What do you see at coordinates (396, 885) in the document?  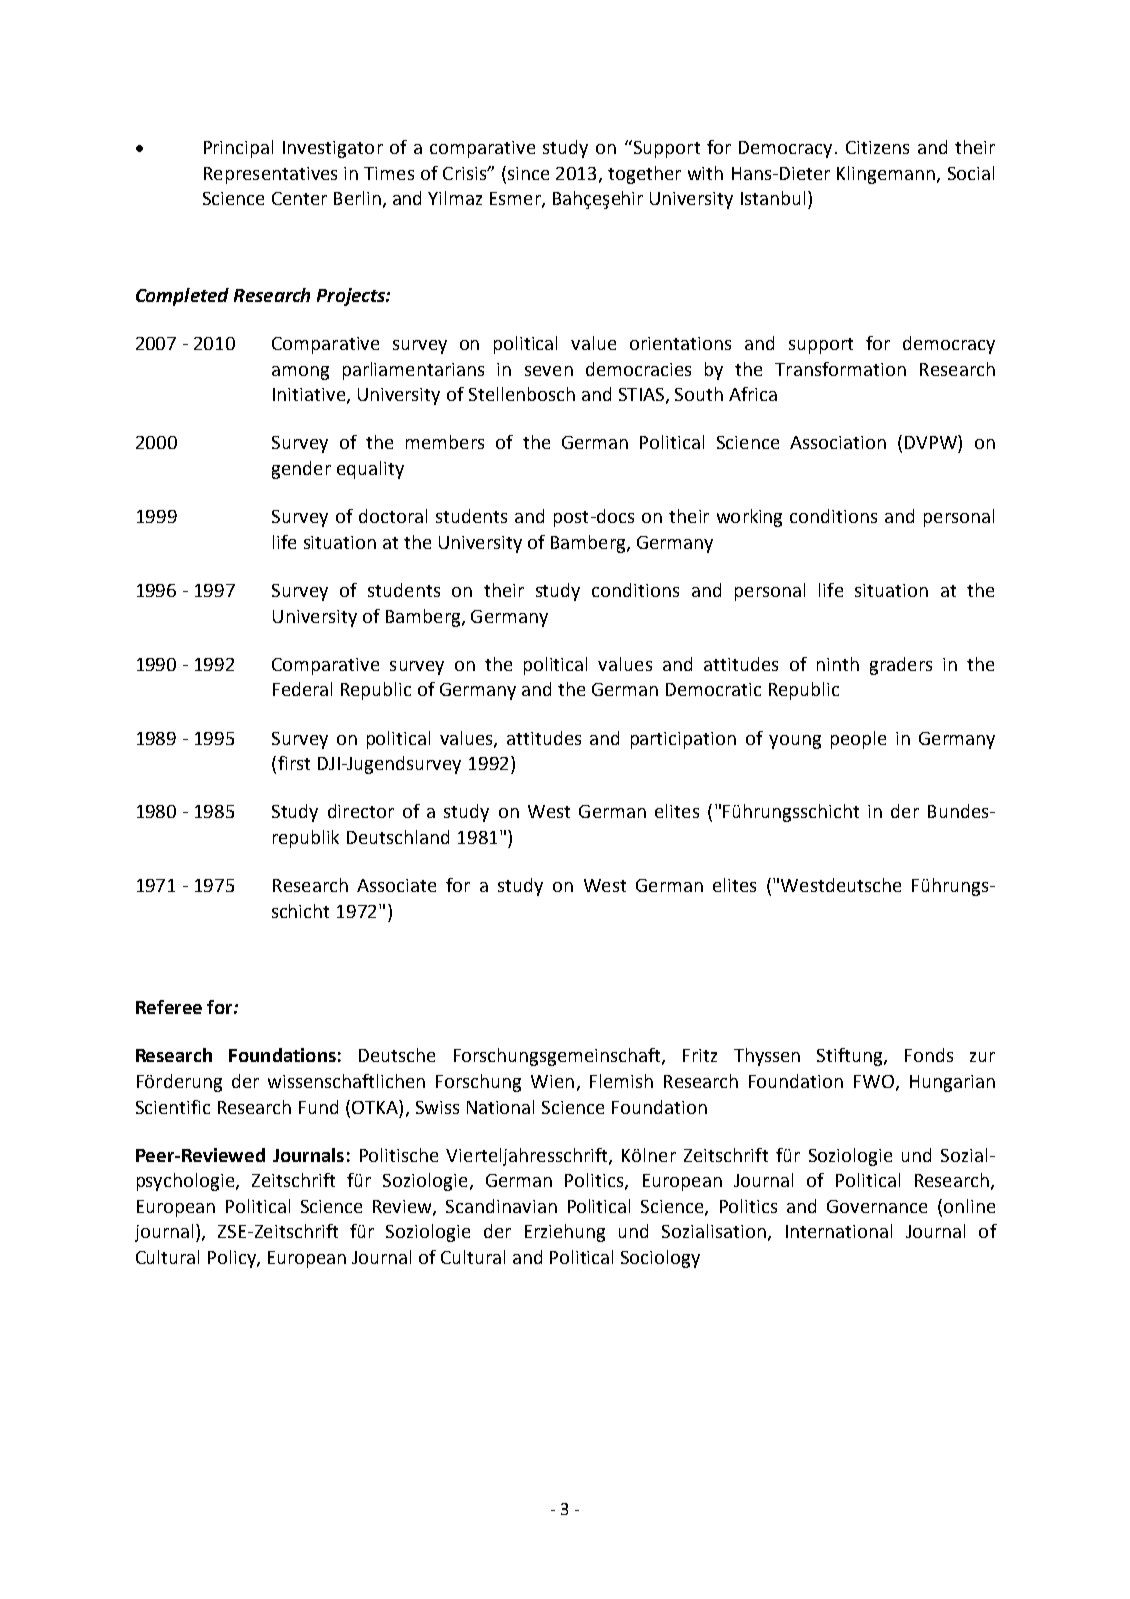 I see `Associate` at bounding box center [396, 885].
